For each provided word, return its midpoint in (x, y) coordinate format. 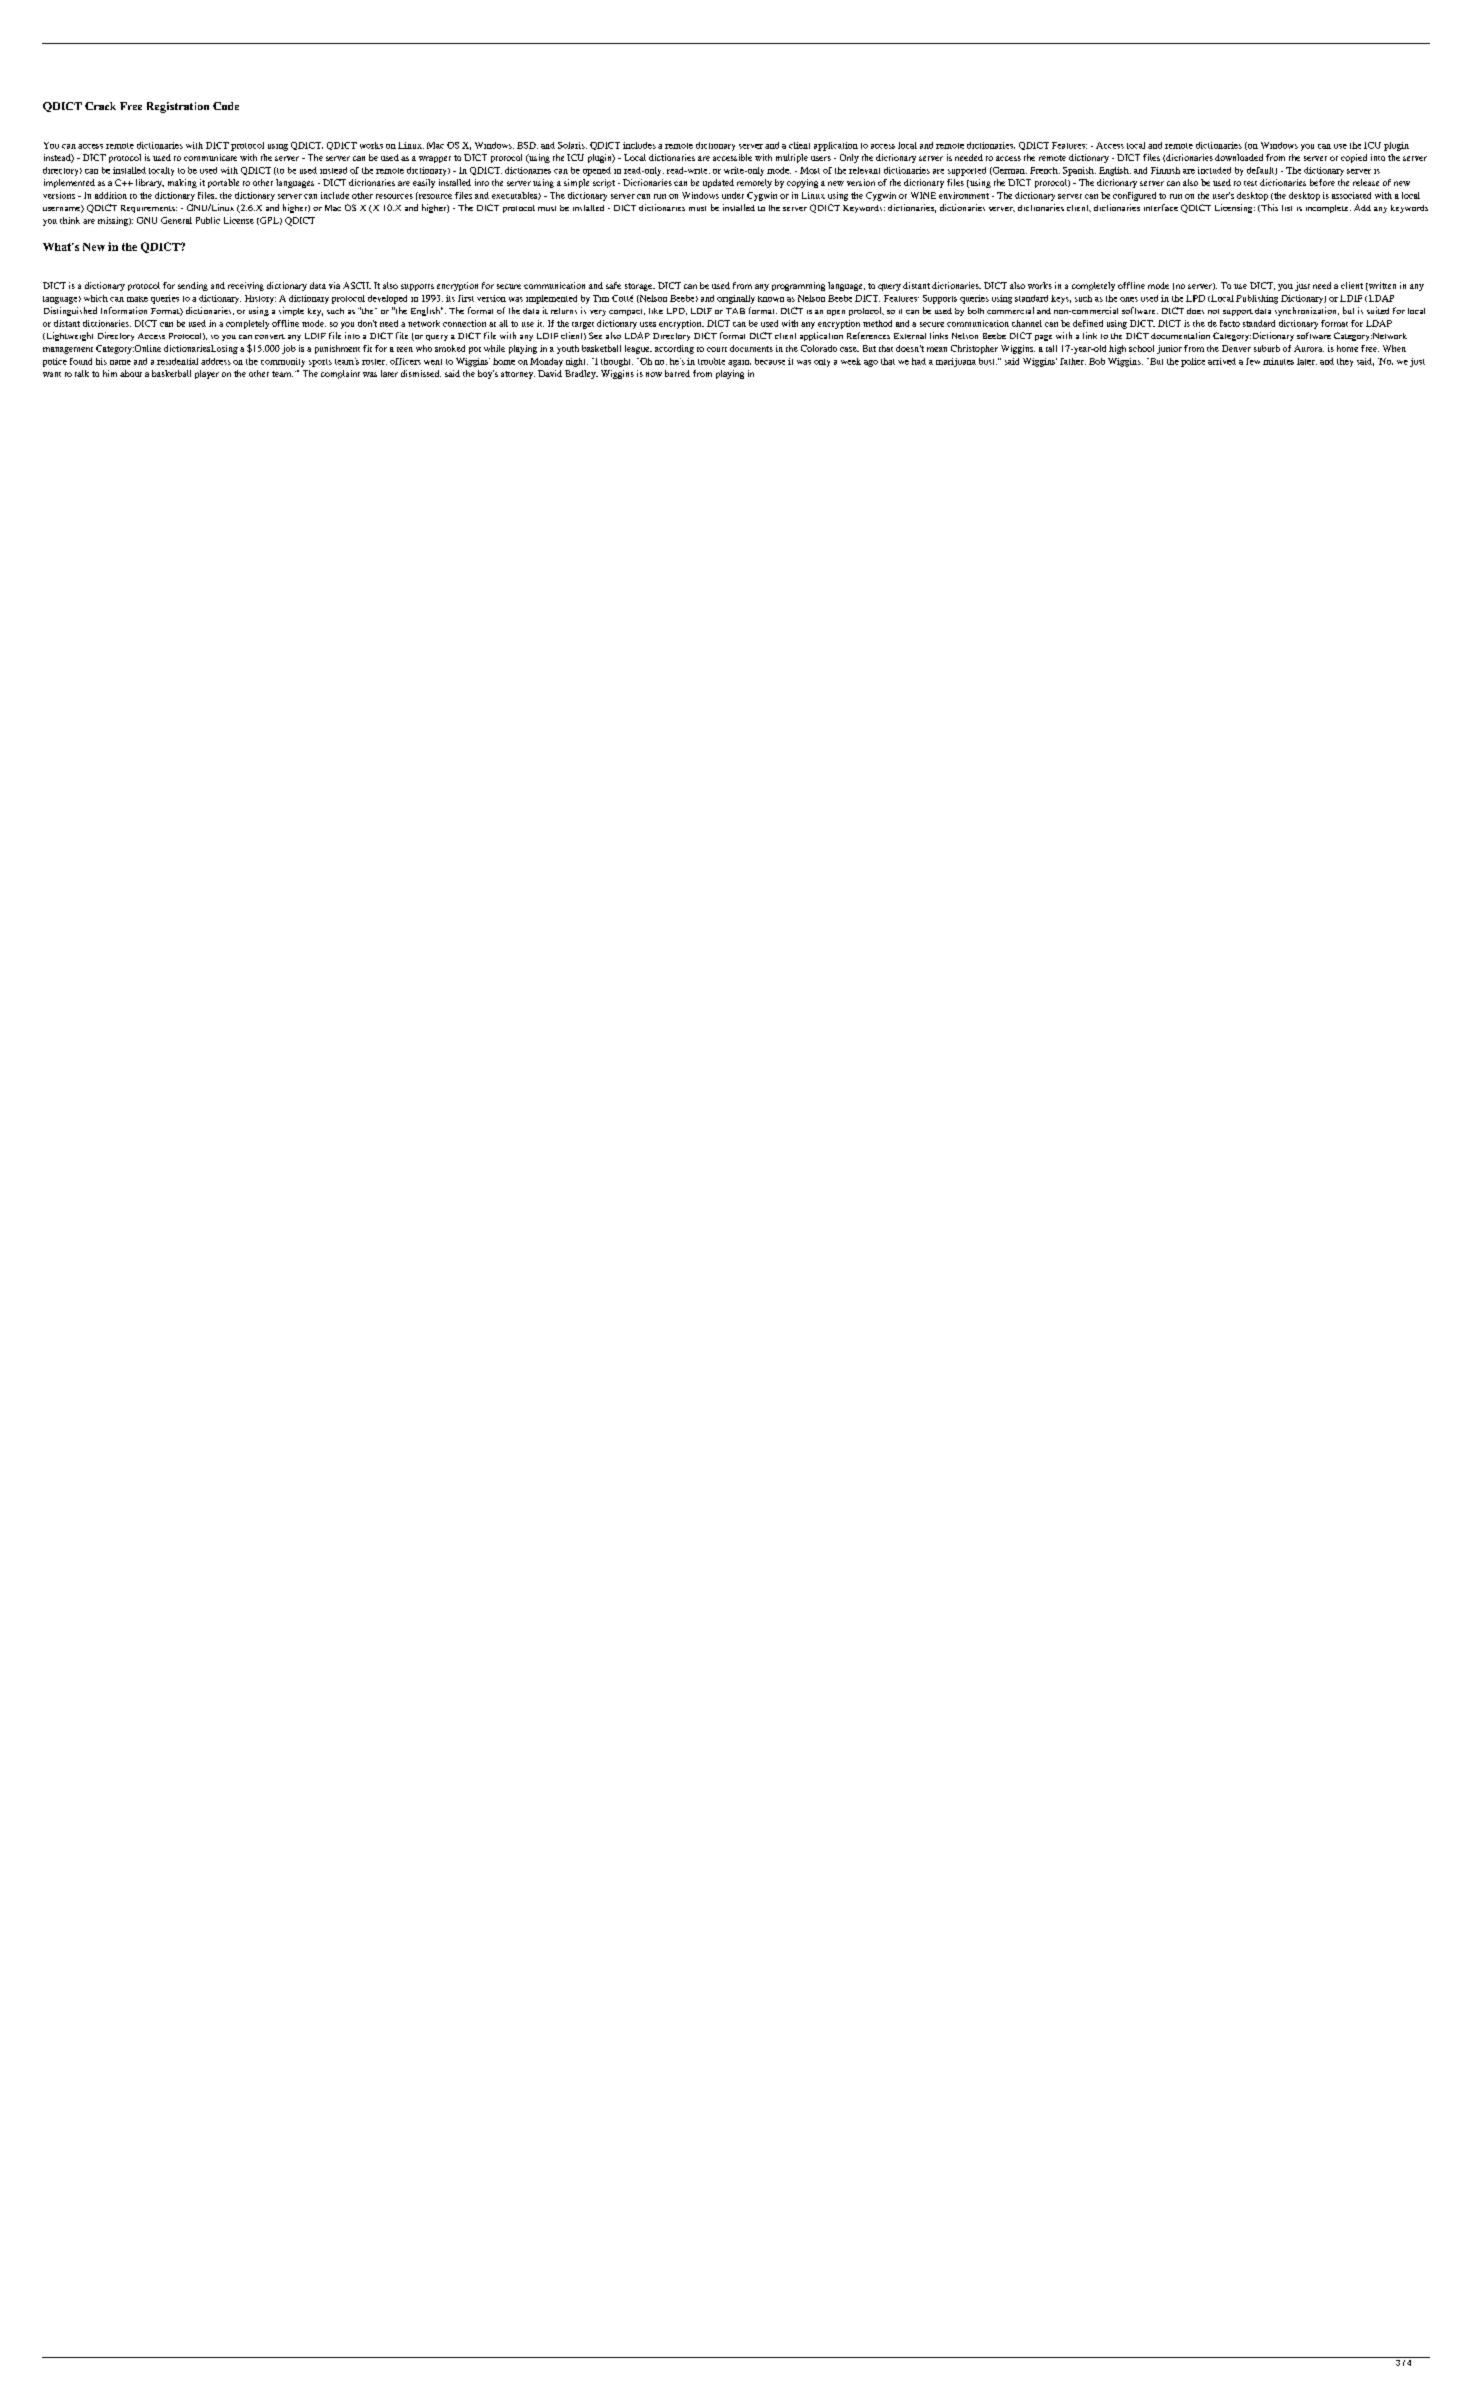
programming (798, 286)
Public (208, 220)
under (733, 195)
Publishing (1257, 299)
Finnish (1165, 170)
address (216, 361)
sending (193, 286)
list (1287, 208)
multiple (792, 158)
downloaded (1239, 157)
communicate (210, 157)
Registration (178, 107)
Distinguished (70, 311)
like (656, 311)
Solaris (572, 145)
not (1213, 311)
